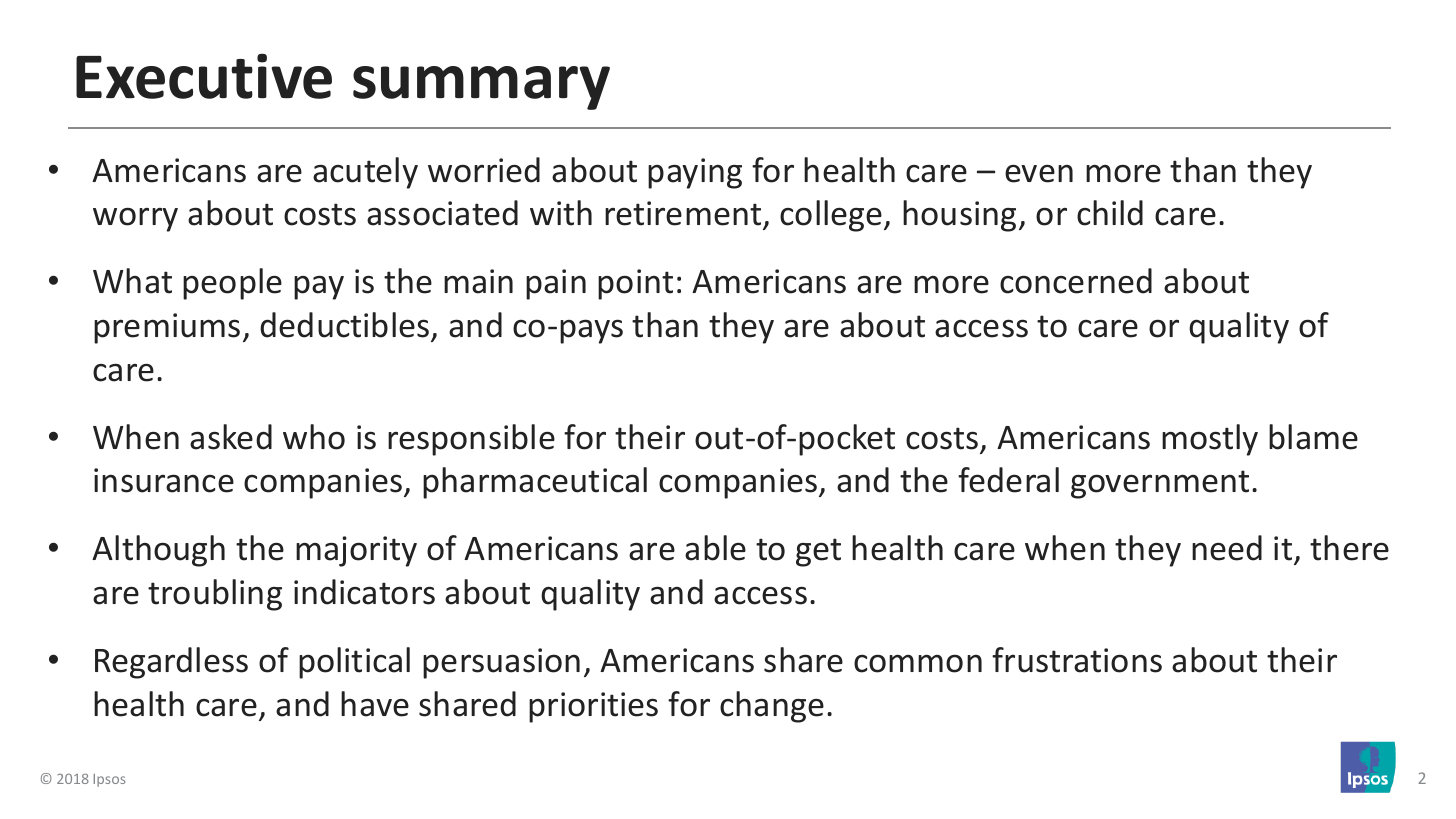 The width and height of the document is (1456, 819). Describe the element at coordinates (204, 76) in the document. I see `Executive` at that location.
